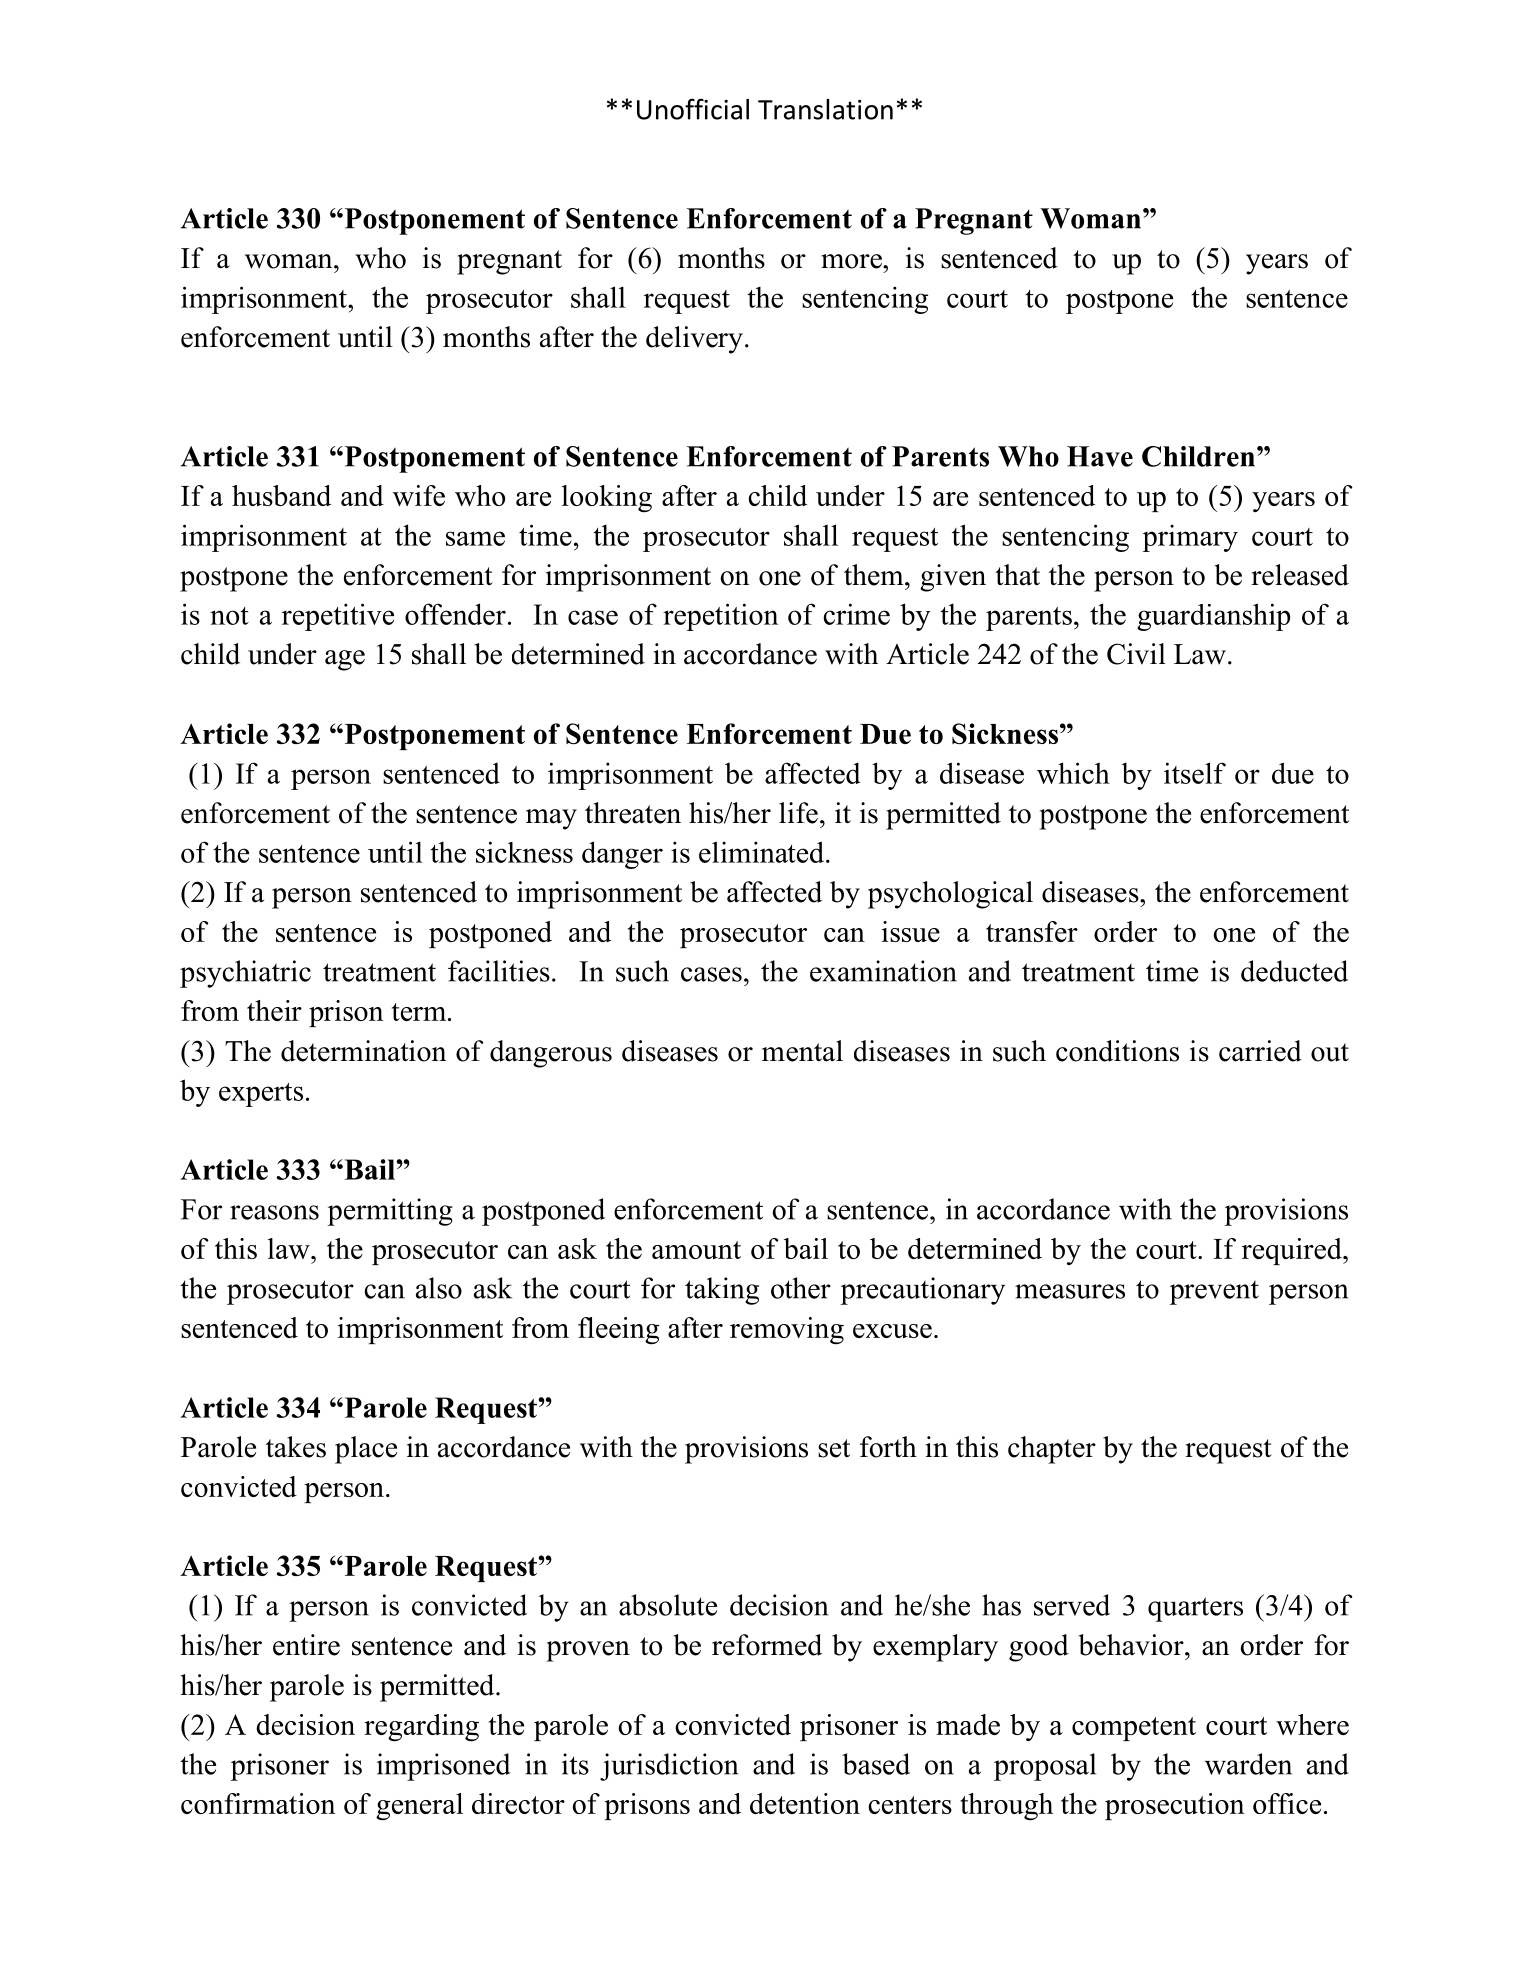 The height and width of the page is (1978, 1528). What do you see at coordinates (693, 109) in the page?
I see `Unofficial` at bounding box center [693, 109].
